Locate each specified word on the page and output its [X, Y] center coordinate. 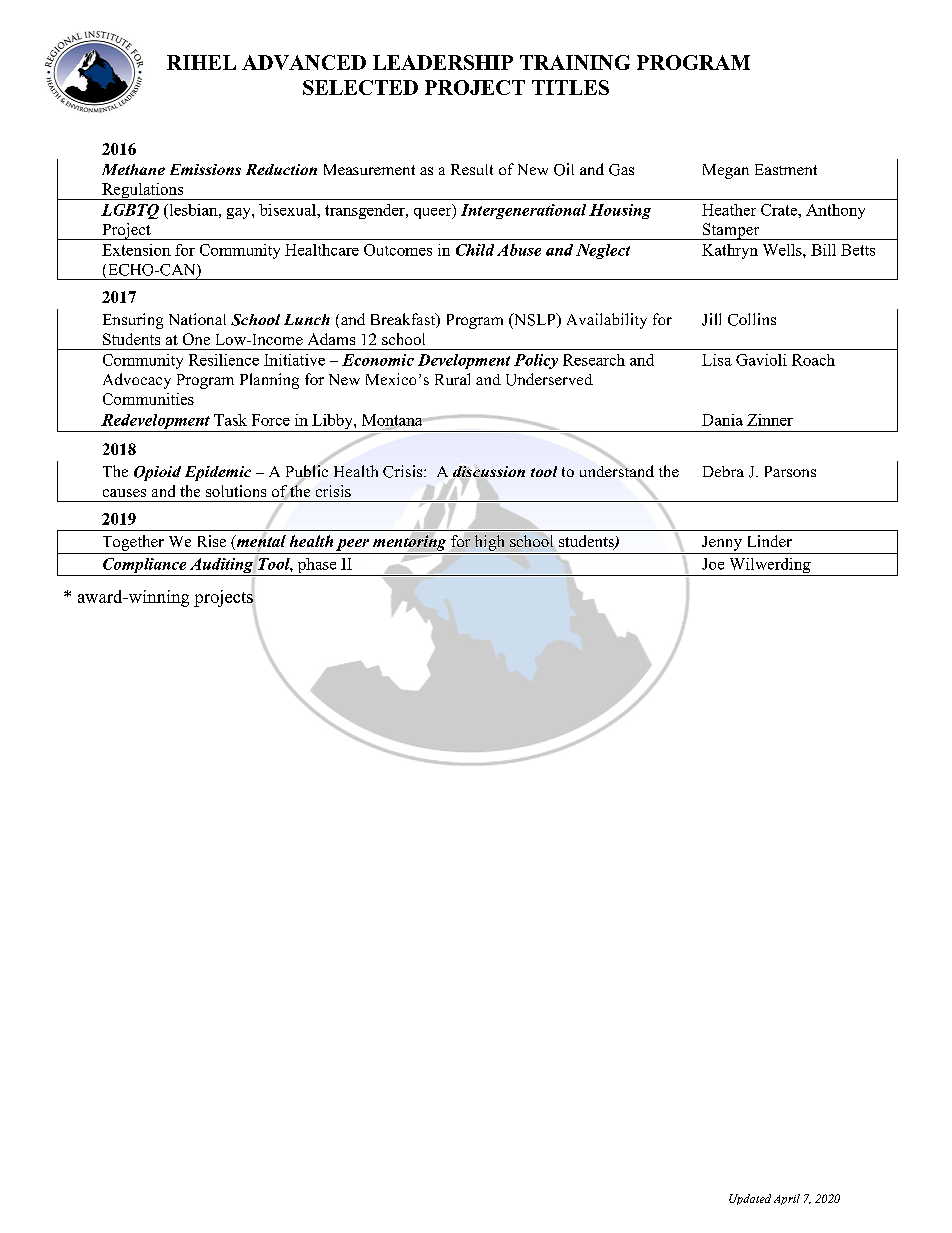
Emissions [205, 169]
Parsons [790, 471]
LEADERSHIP [443, 62]
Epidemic [218, 473]
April [787, 1199]
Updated [750, 1199]
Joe [713, 564]
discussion [489, 471]
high [489, 543]
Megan [726, 171]
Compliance [145, 567]
